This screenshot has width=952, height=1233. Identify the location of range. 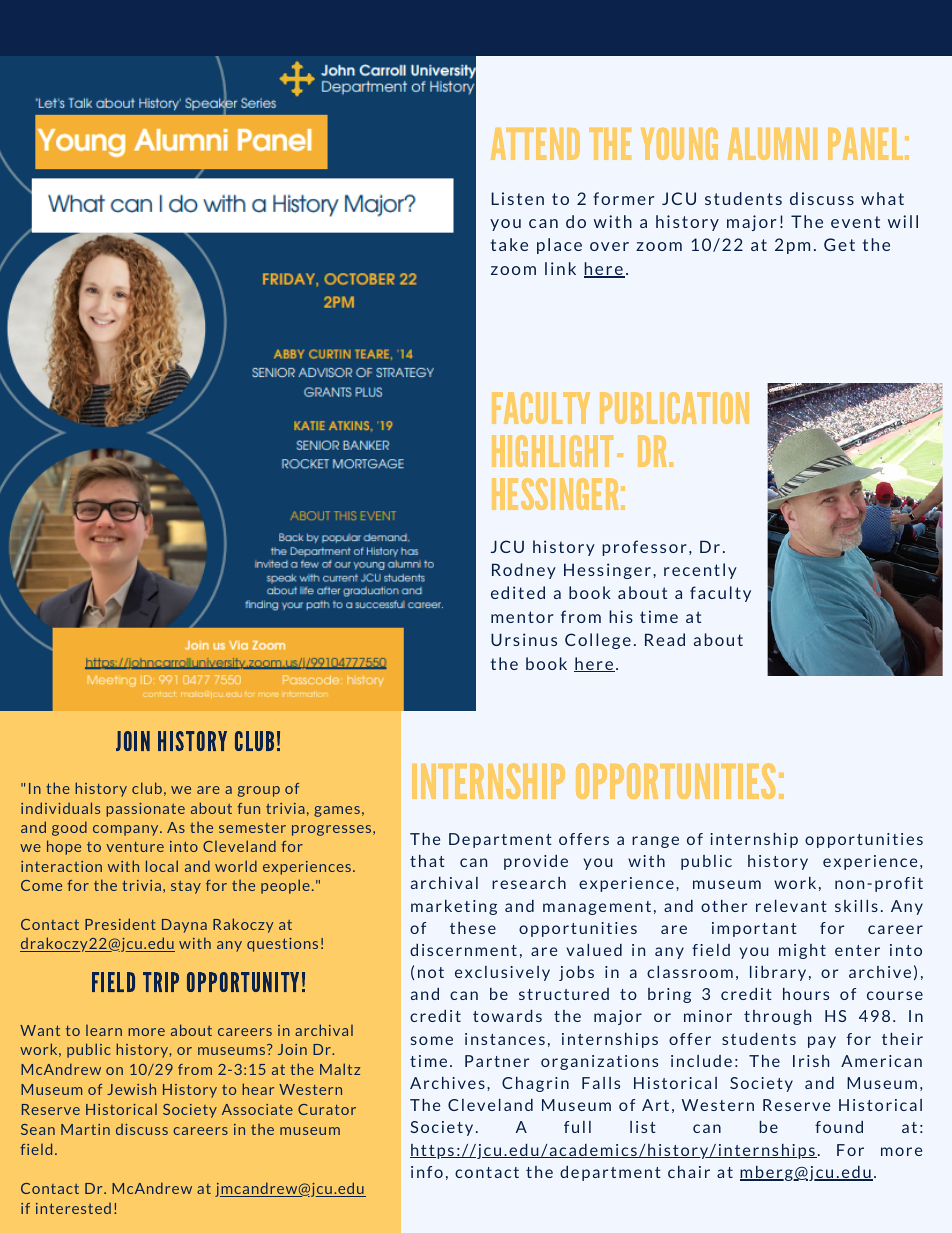
(655, 842).
